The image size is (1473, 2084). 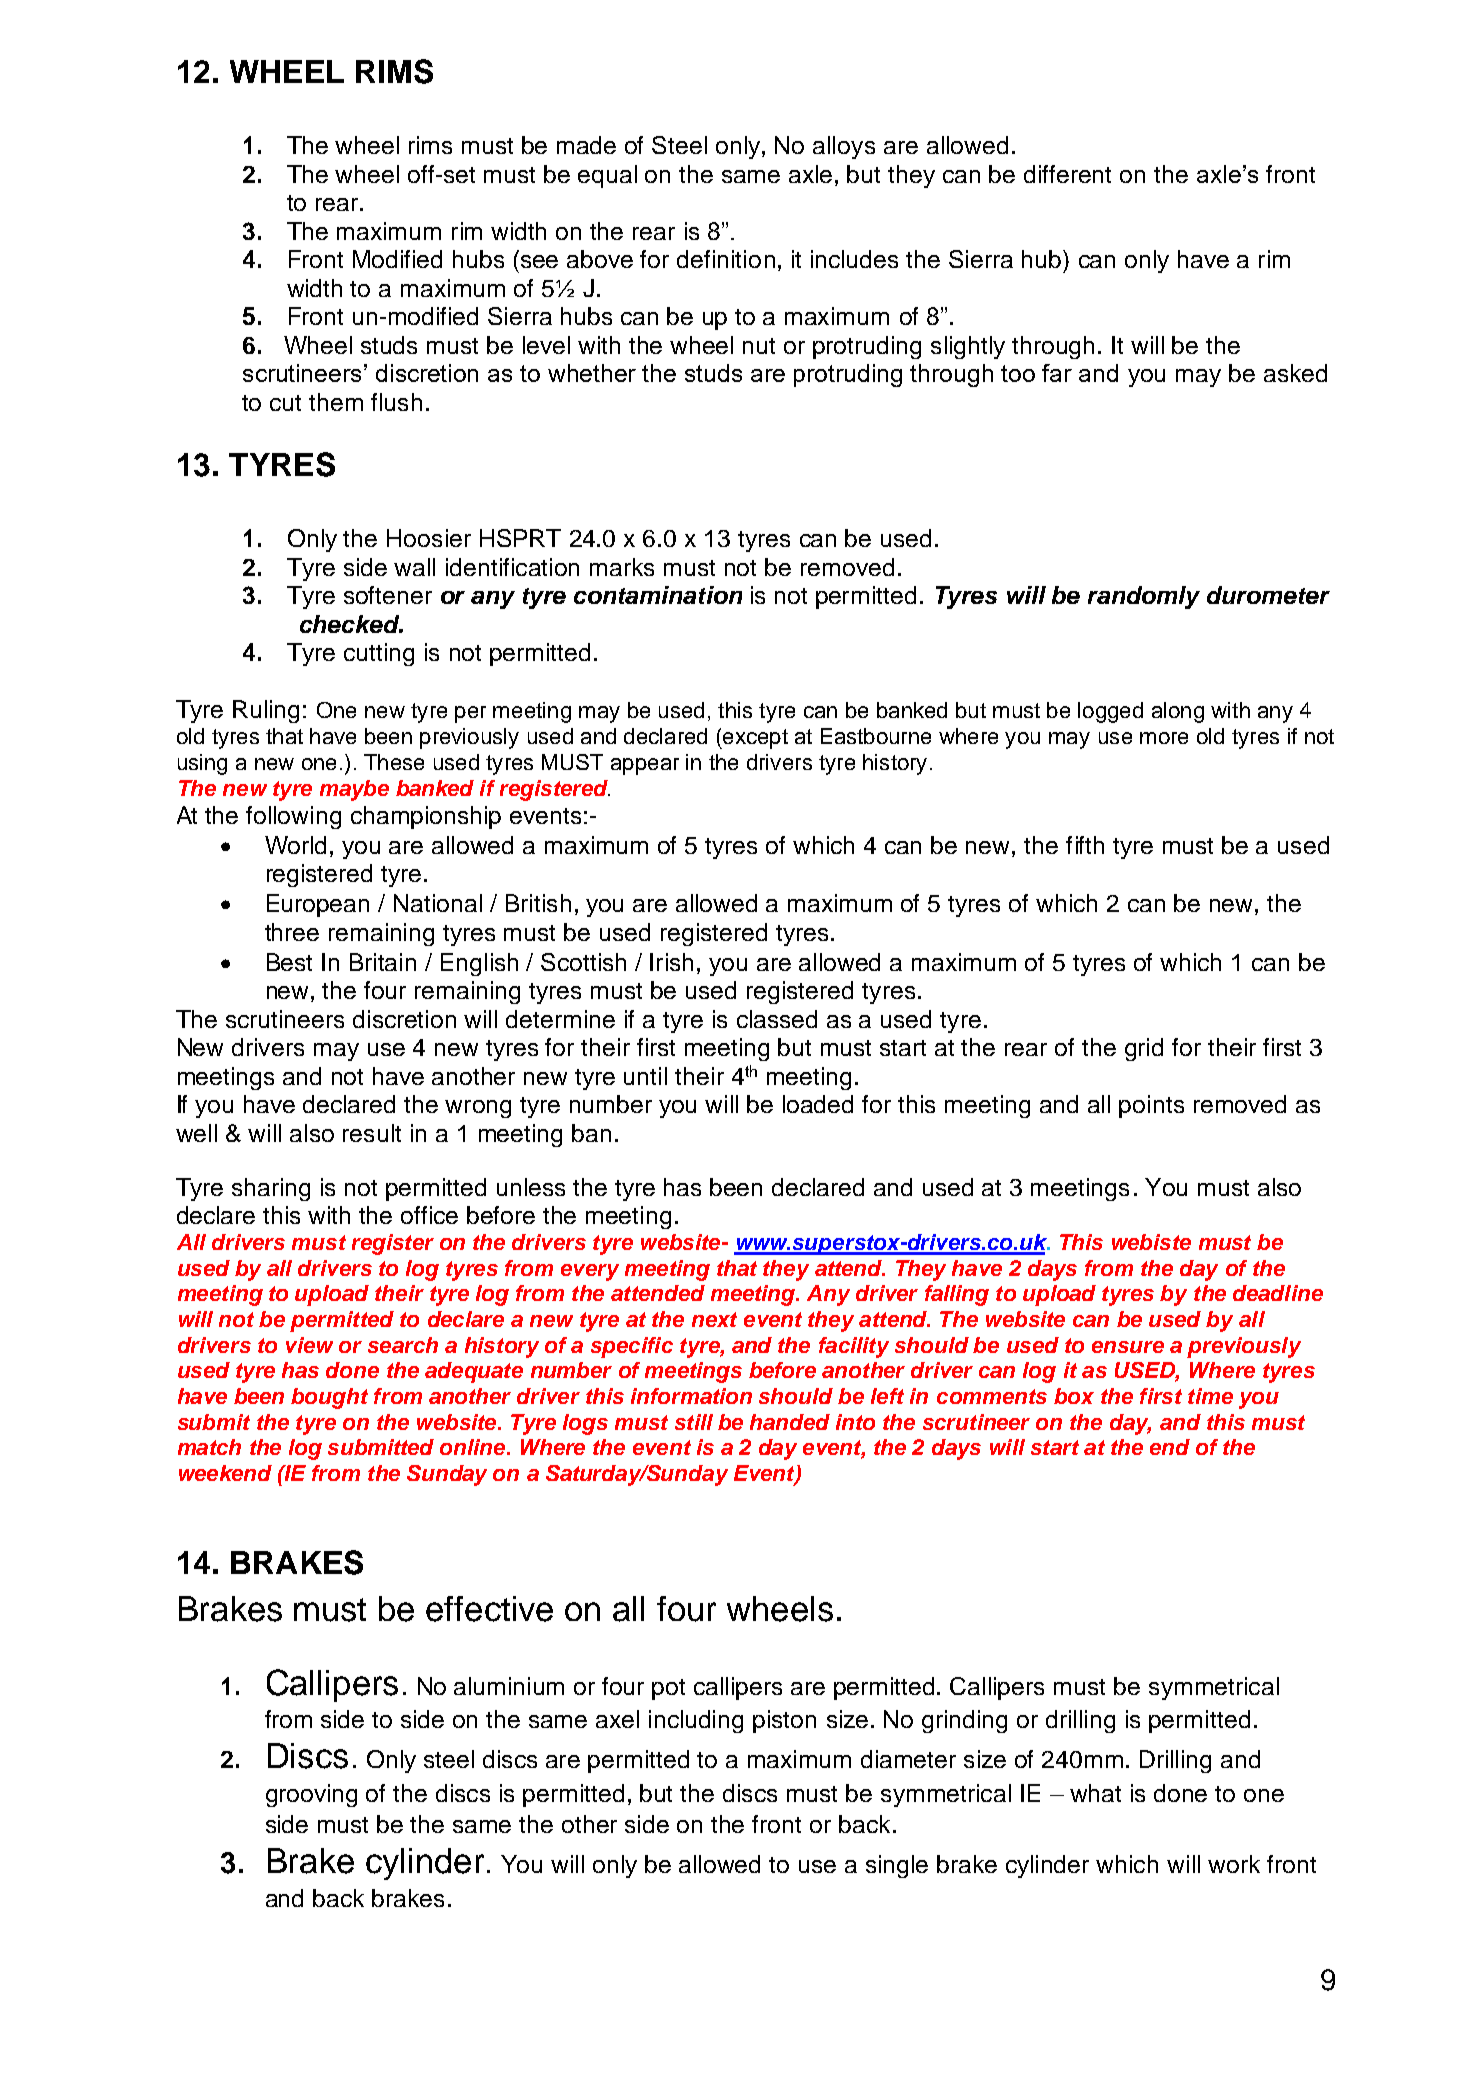 I want to click on grooving, so click(x=311, y=1795).
